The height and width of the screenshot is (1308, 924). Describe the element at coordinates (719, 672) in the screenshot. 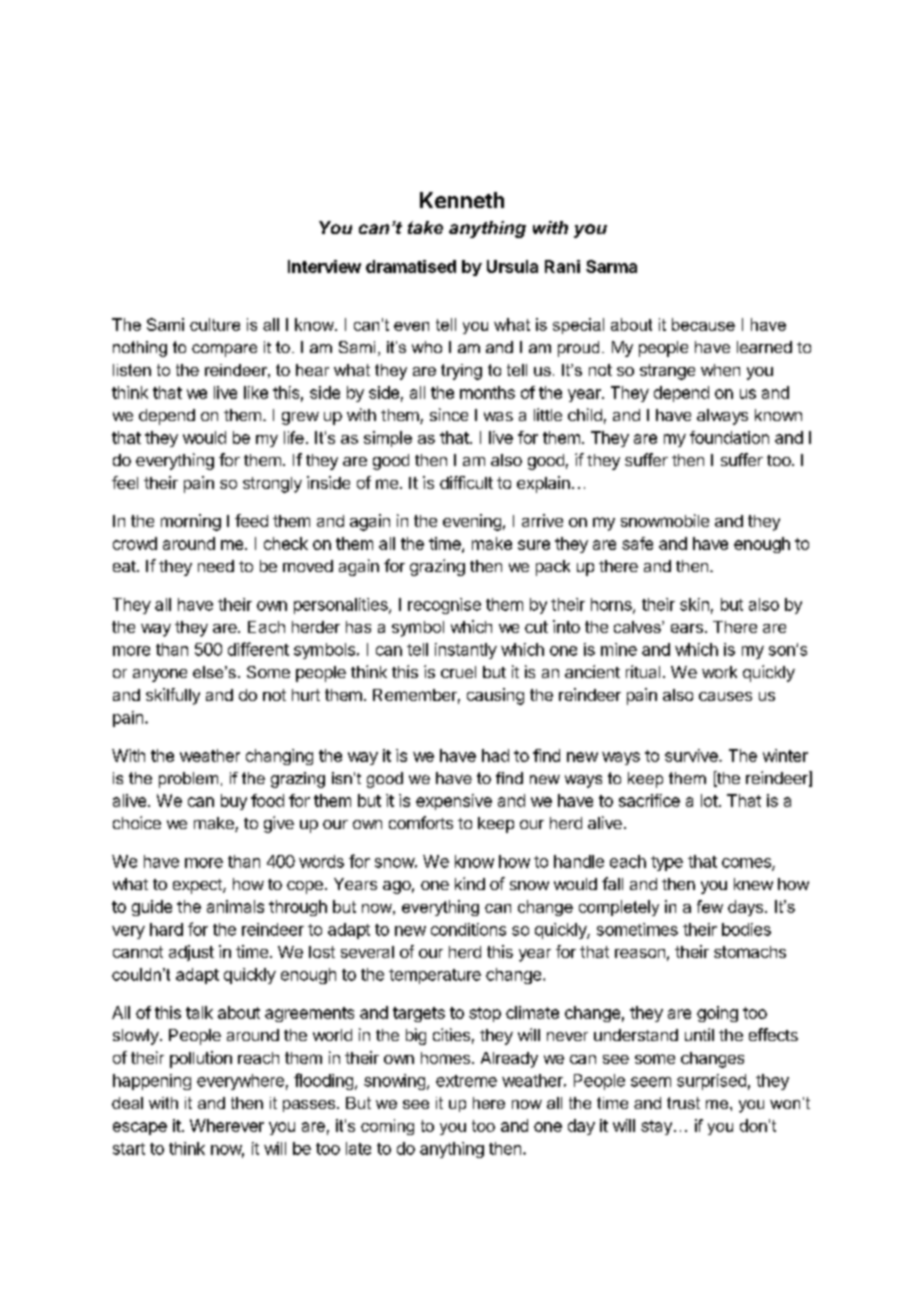

I see `work` at that location.
